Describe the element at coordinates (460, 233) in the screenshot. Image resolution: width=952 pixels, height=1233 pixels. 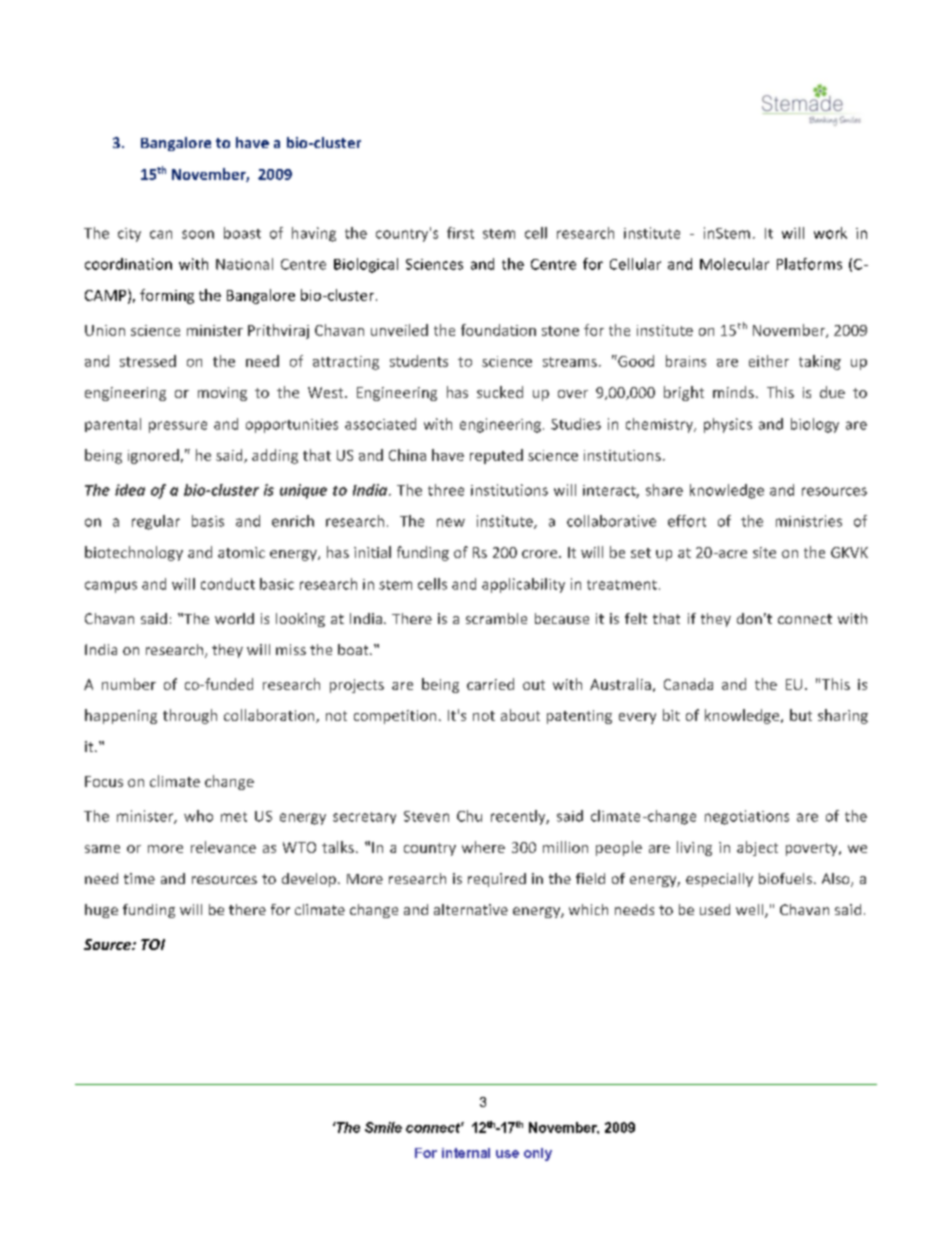
I see `first` at that location.
